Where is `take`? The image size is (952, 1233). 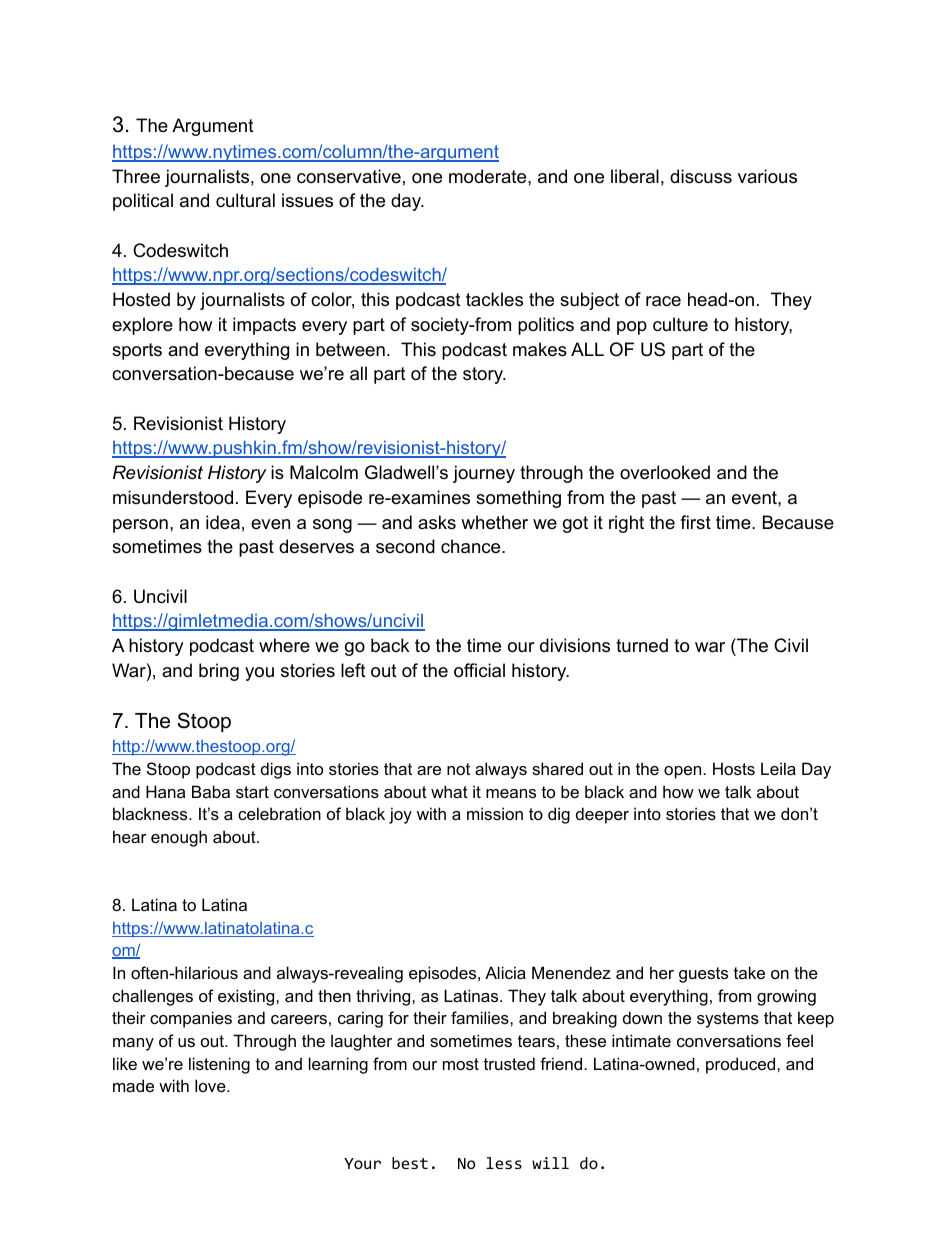 take is located at coordinates (749, 972).
